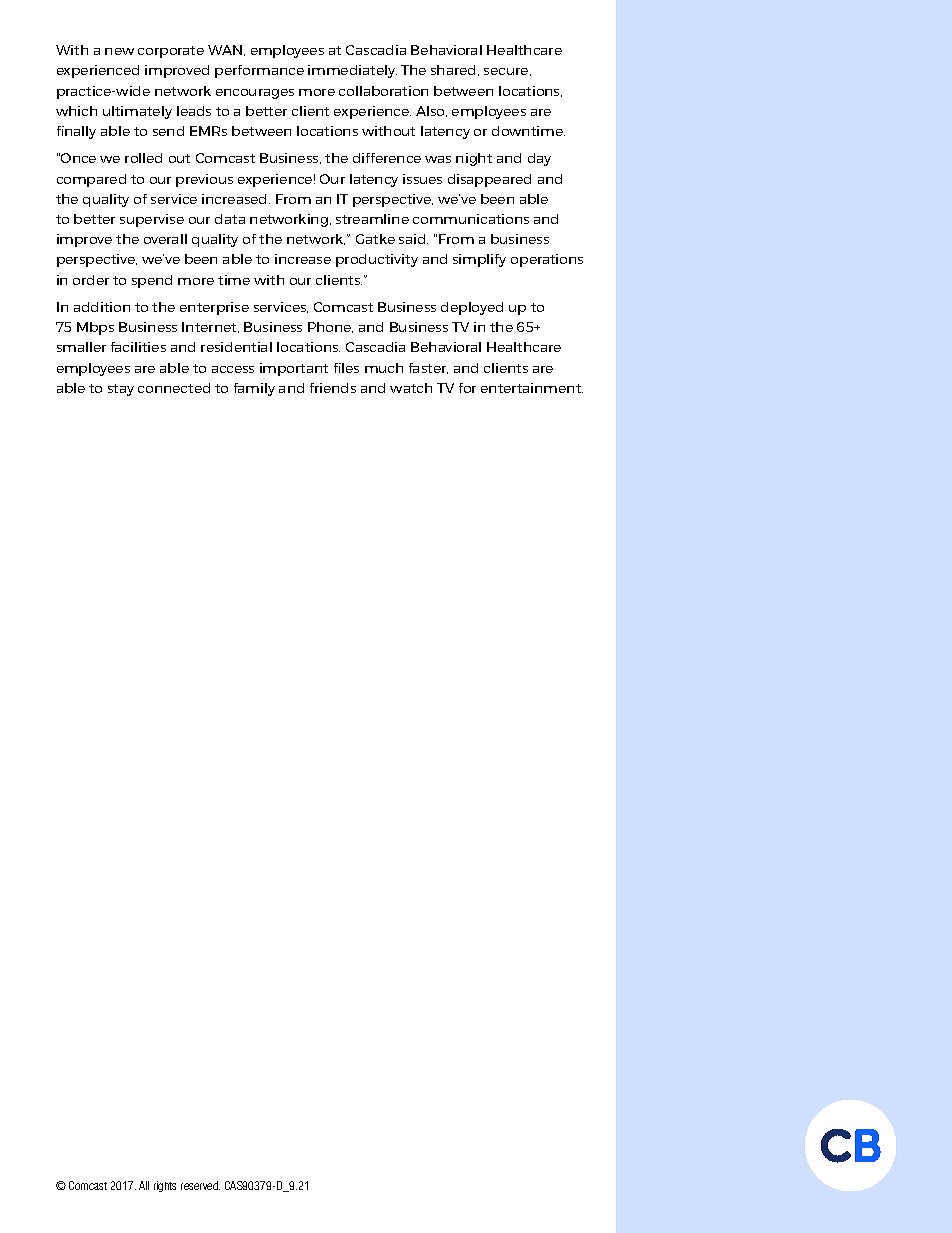  Describe the element at coordinates (174, 388) in the page. I see `connected` at that location.
